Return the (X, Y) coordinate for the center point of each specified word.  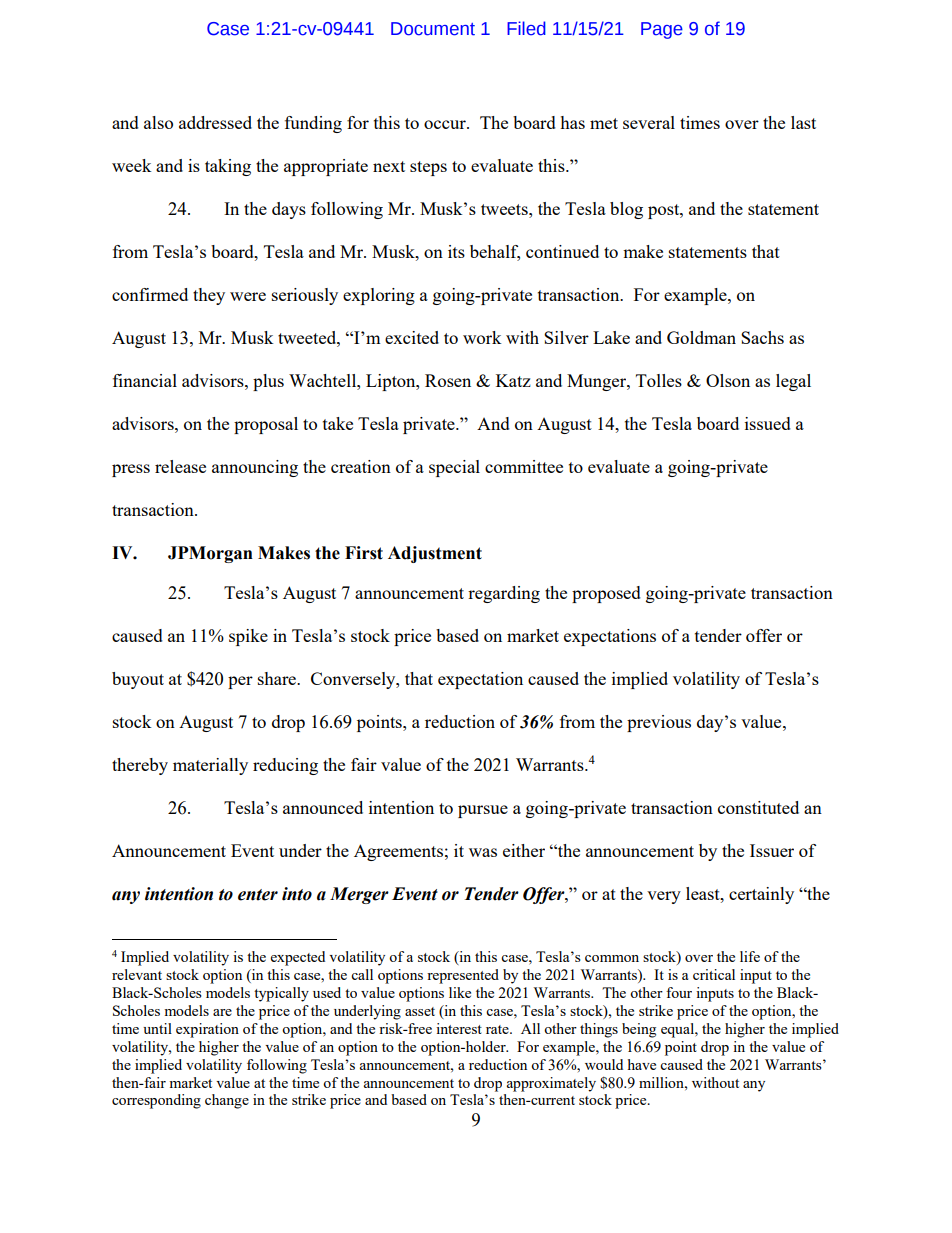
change (227, 1101)
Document (433, 29)
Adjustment (435, 554)
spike (248, 637)
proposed (606, 594)
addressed (215, 122)
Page (662, 30)
